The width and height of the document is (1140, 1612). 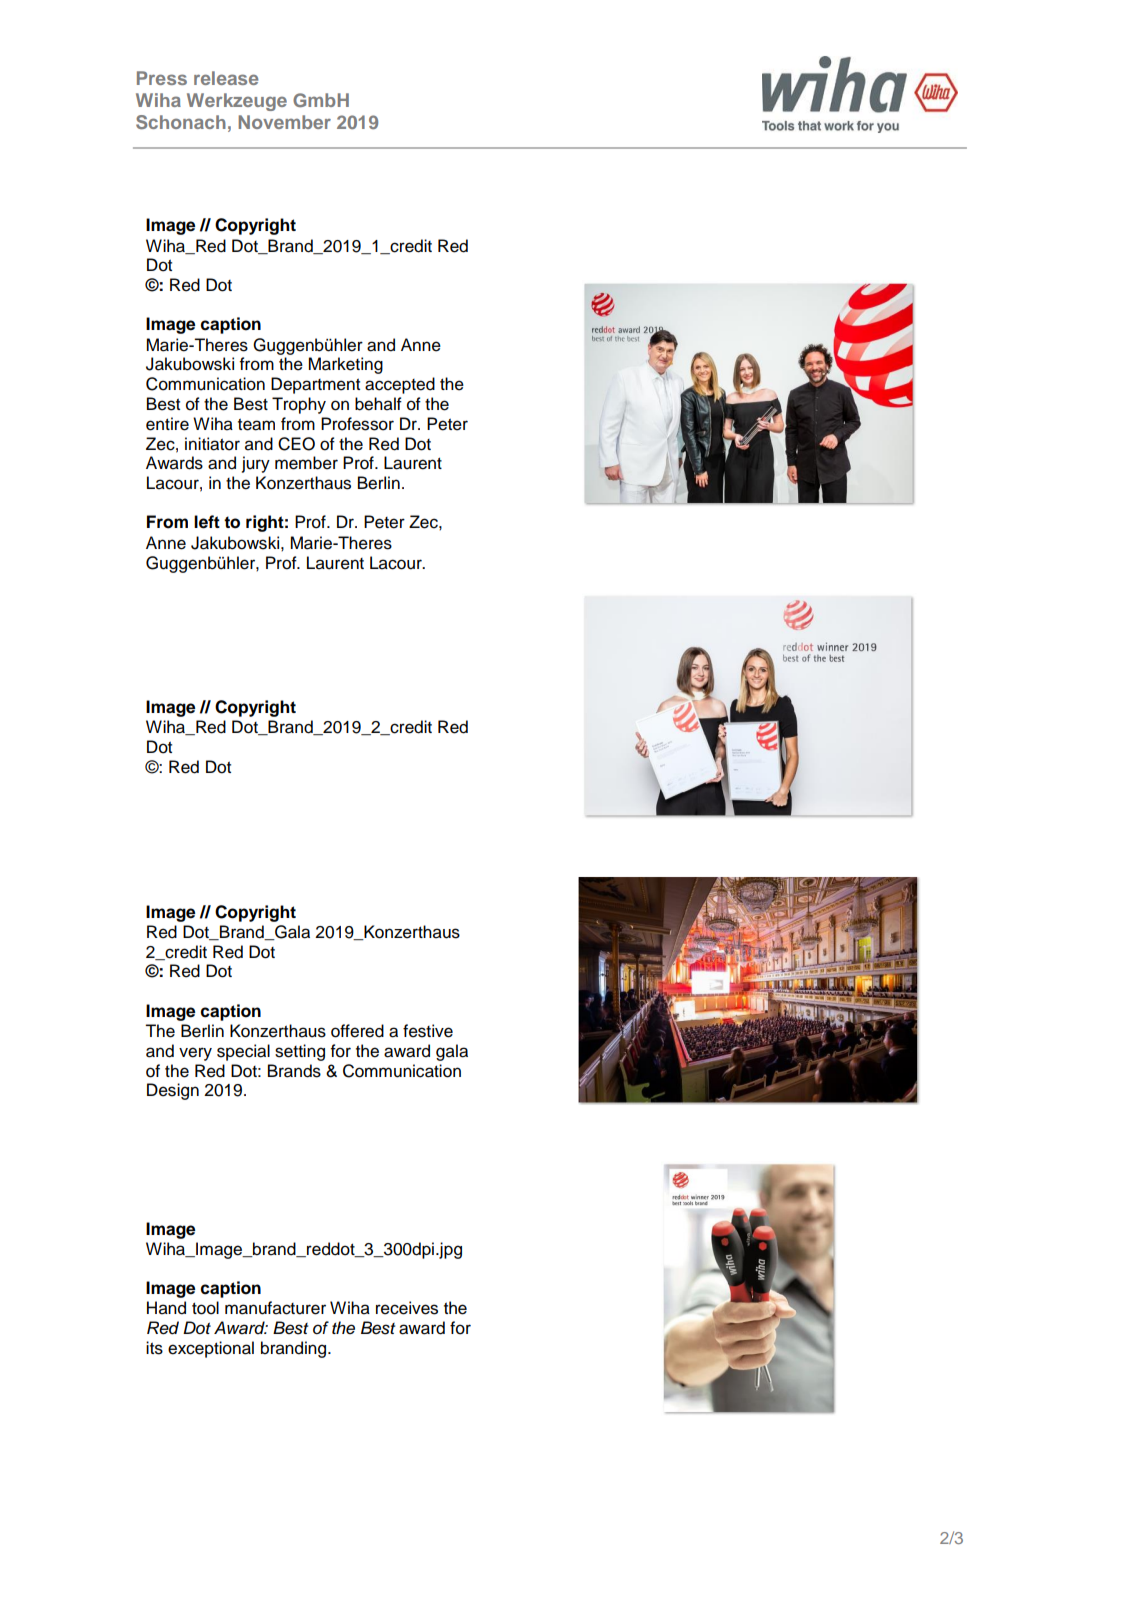 What do you see at coordinates (284, 122) in the document?
I see `November` at bounding box center [284, 122].
